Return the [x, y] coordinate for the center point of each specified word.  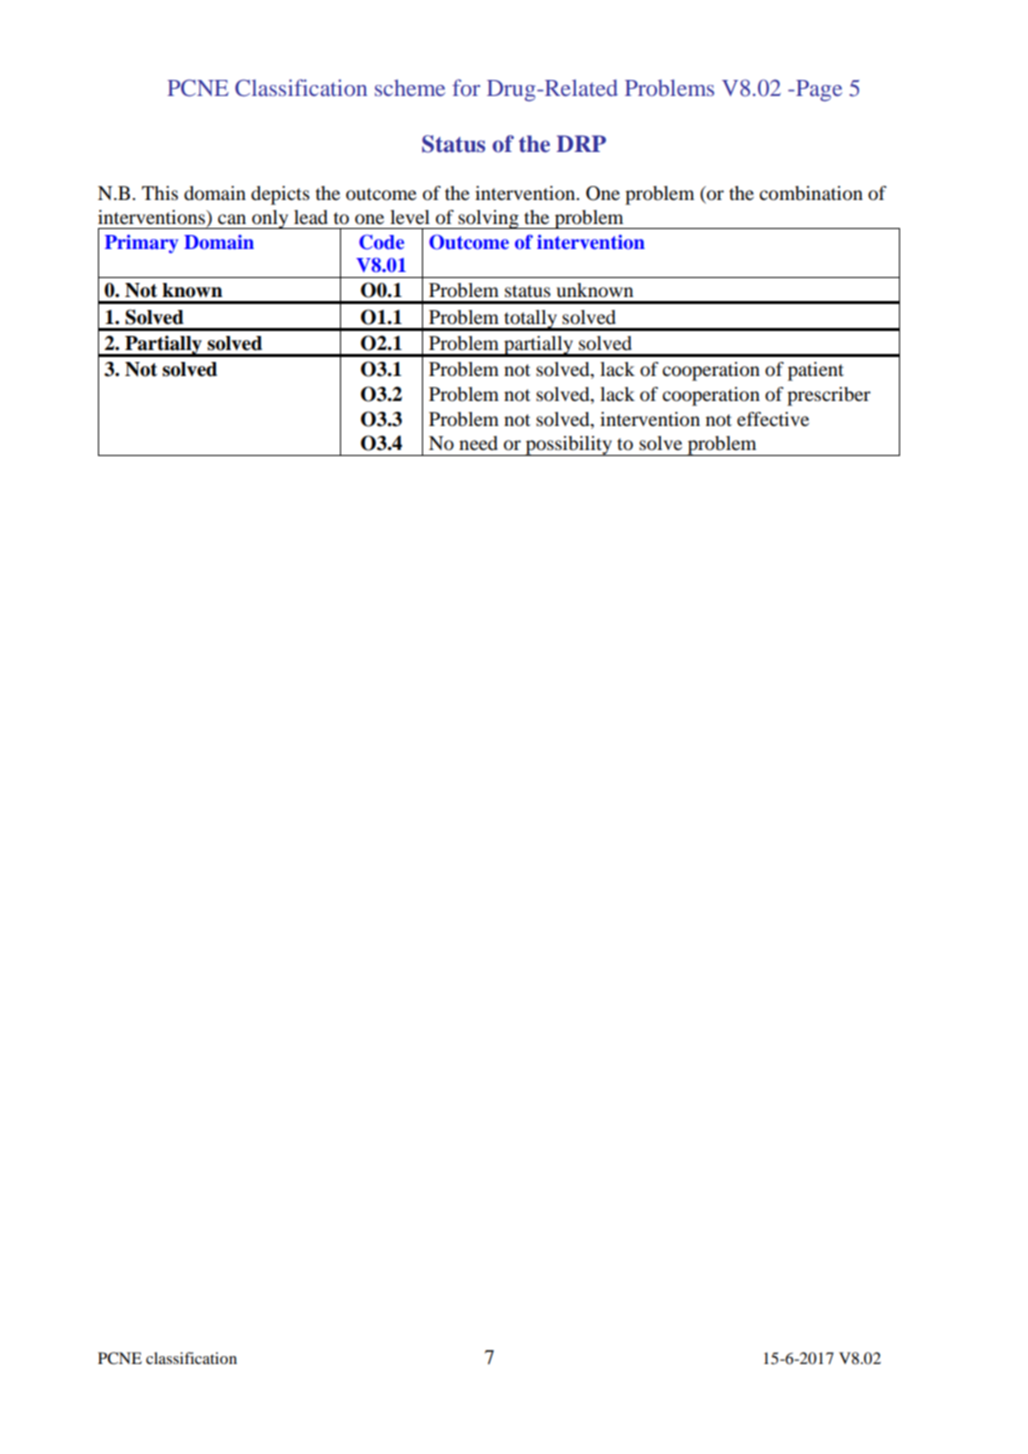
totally [530, 320]
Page [818, 90]
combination [811, 193]
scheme [410, 87]
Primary [141, 244]
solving [488, 219]
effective [773, 419]
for [466, 87]
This [160, 193]
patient [816, 371]
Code [381, 242]
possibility [569, 446]
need [478, 443]
